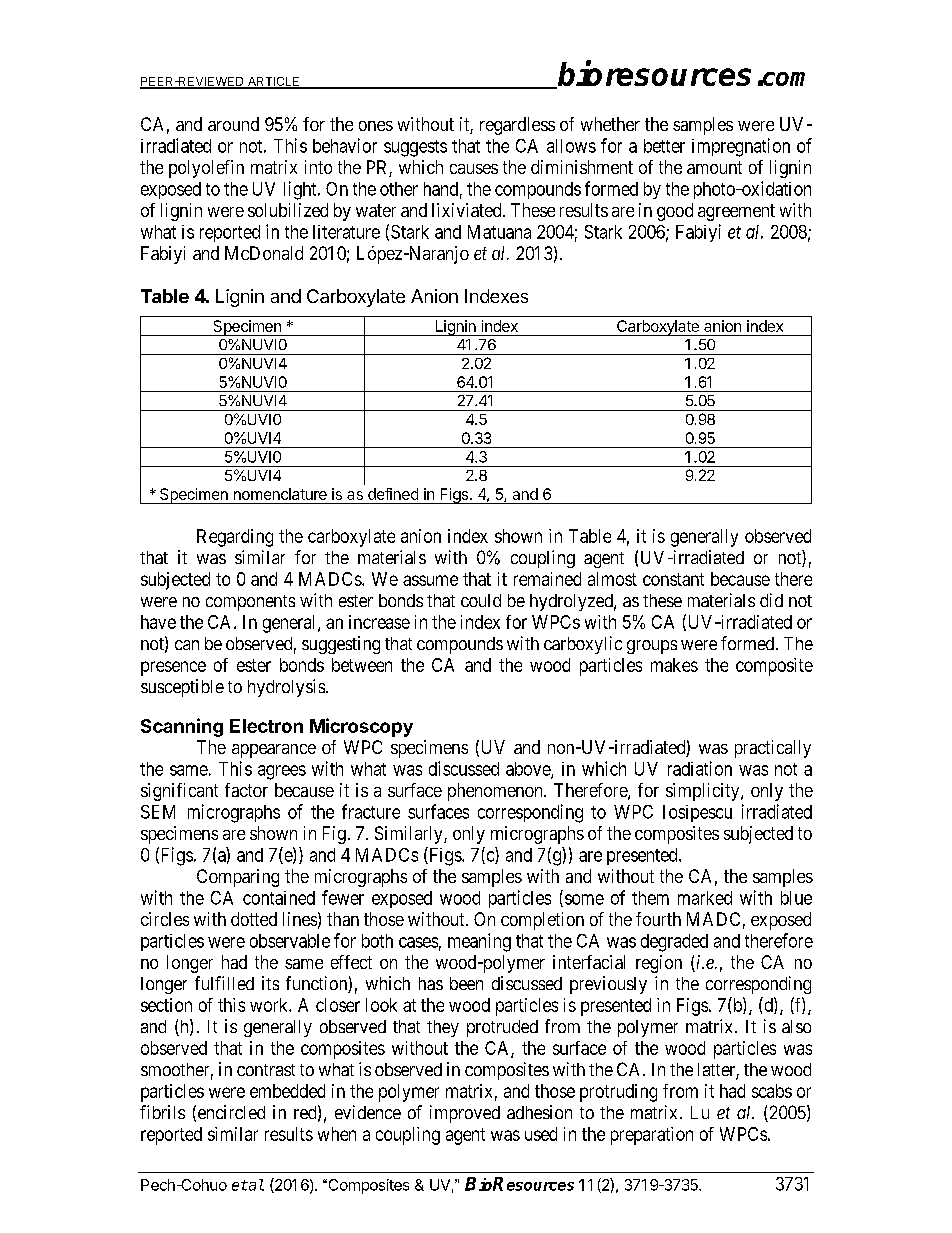  Describe the element at coordinates (206, 169) in the document. I see `polyolefin` at that location.
